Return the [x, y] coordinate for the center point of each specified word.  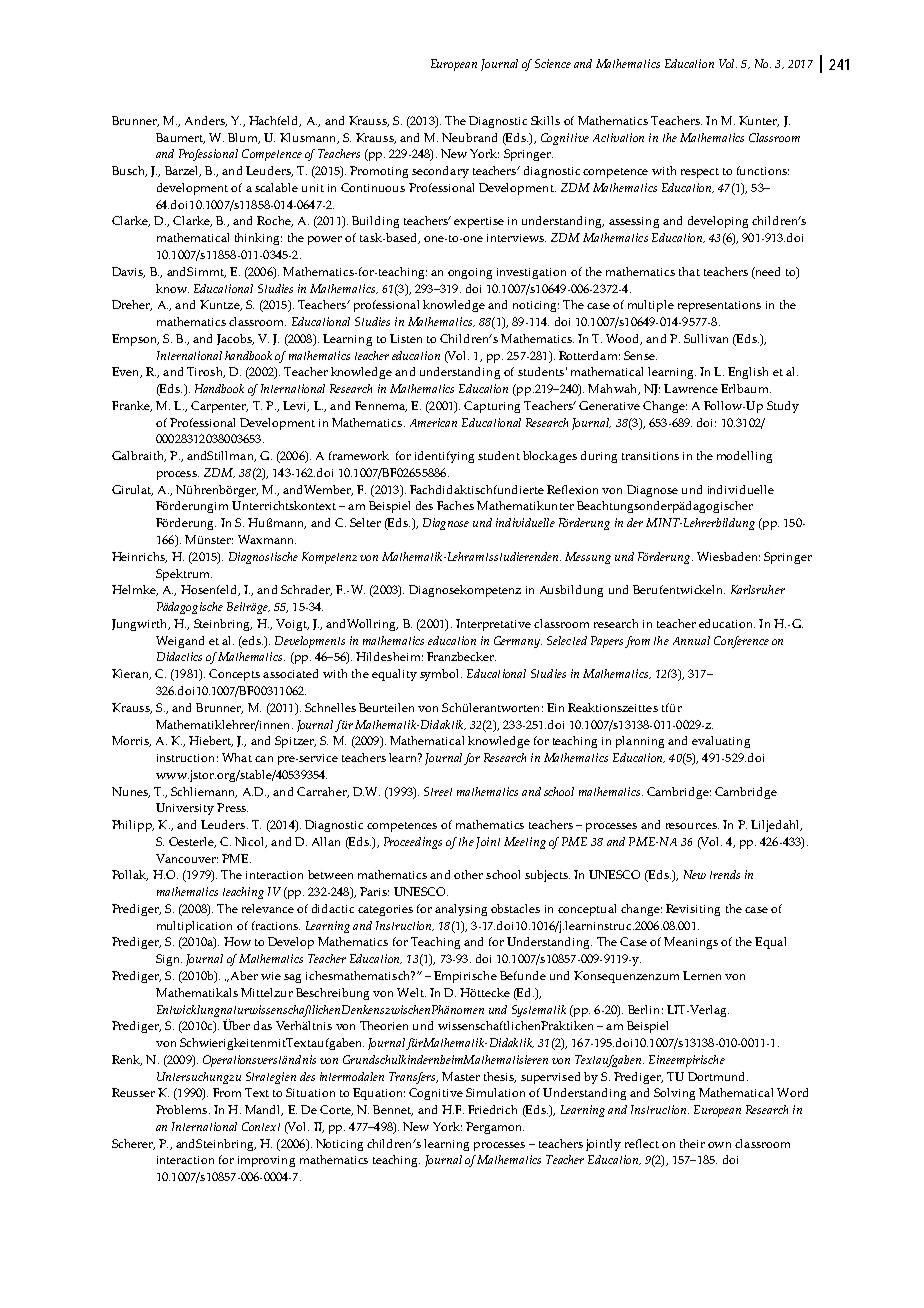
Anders [206, 121]
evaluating [721, 742]
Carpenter [219, 407]
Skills [545, 120]
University [185, 809]
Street [438, 791]
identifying [444, 457]
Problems [183, 1109]
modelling [744, 457]
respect [700, 173]
